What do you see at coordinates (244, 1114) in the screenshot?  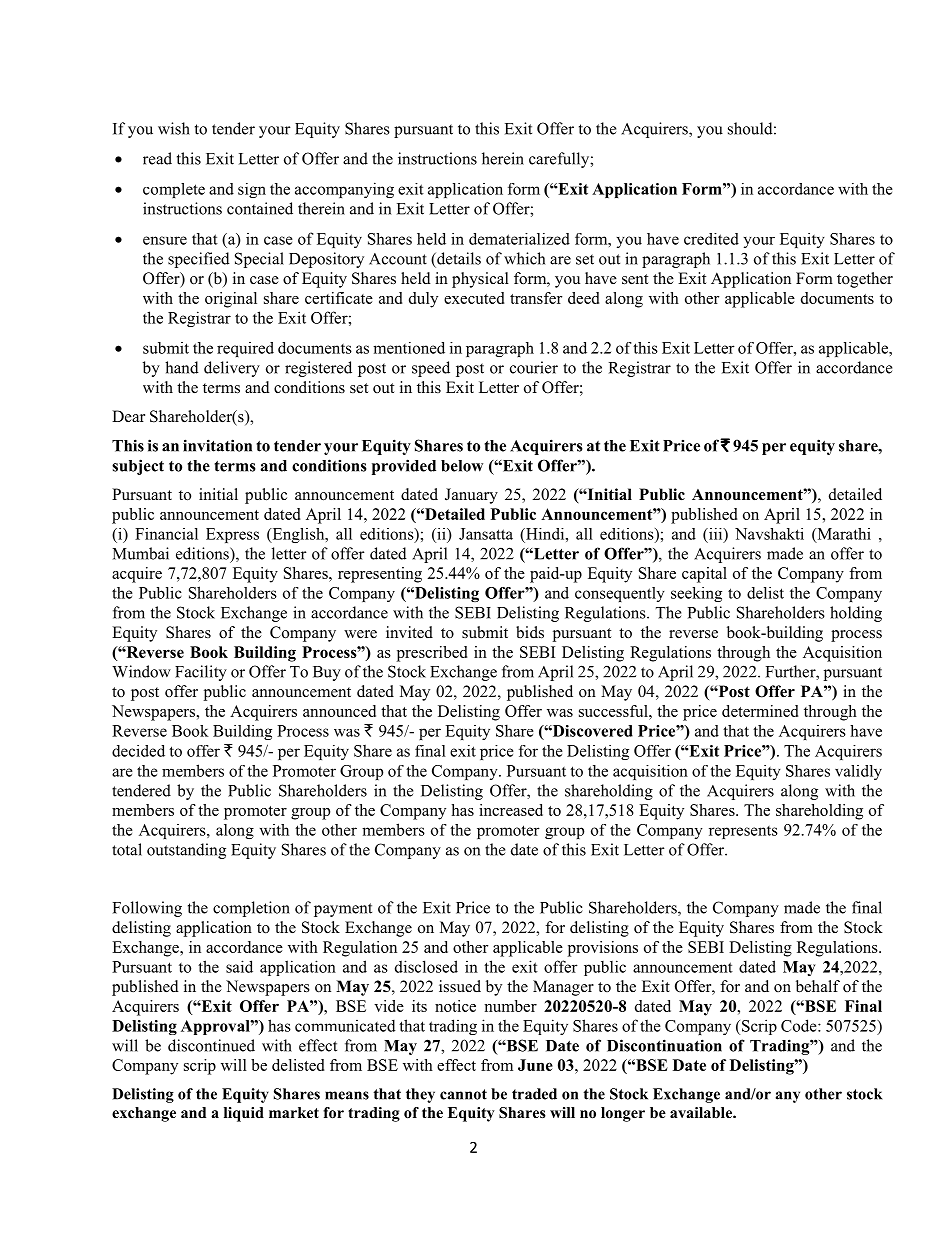 I see `liquid` at bounding box center [244, 1114].
